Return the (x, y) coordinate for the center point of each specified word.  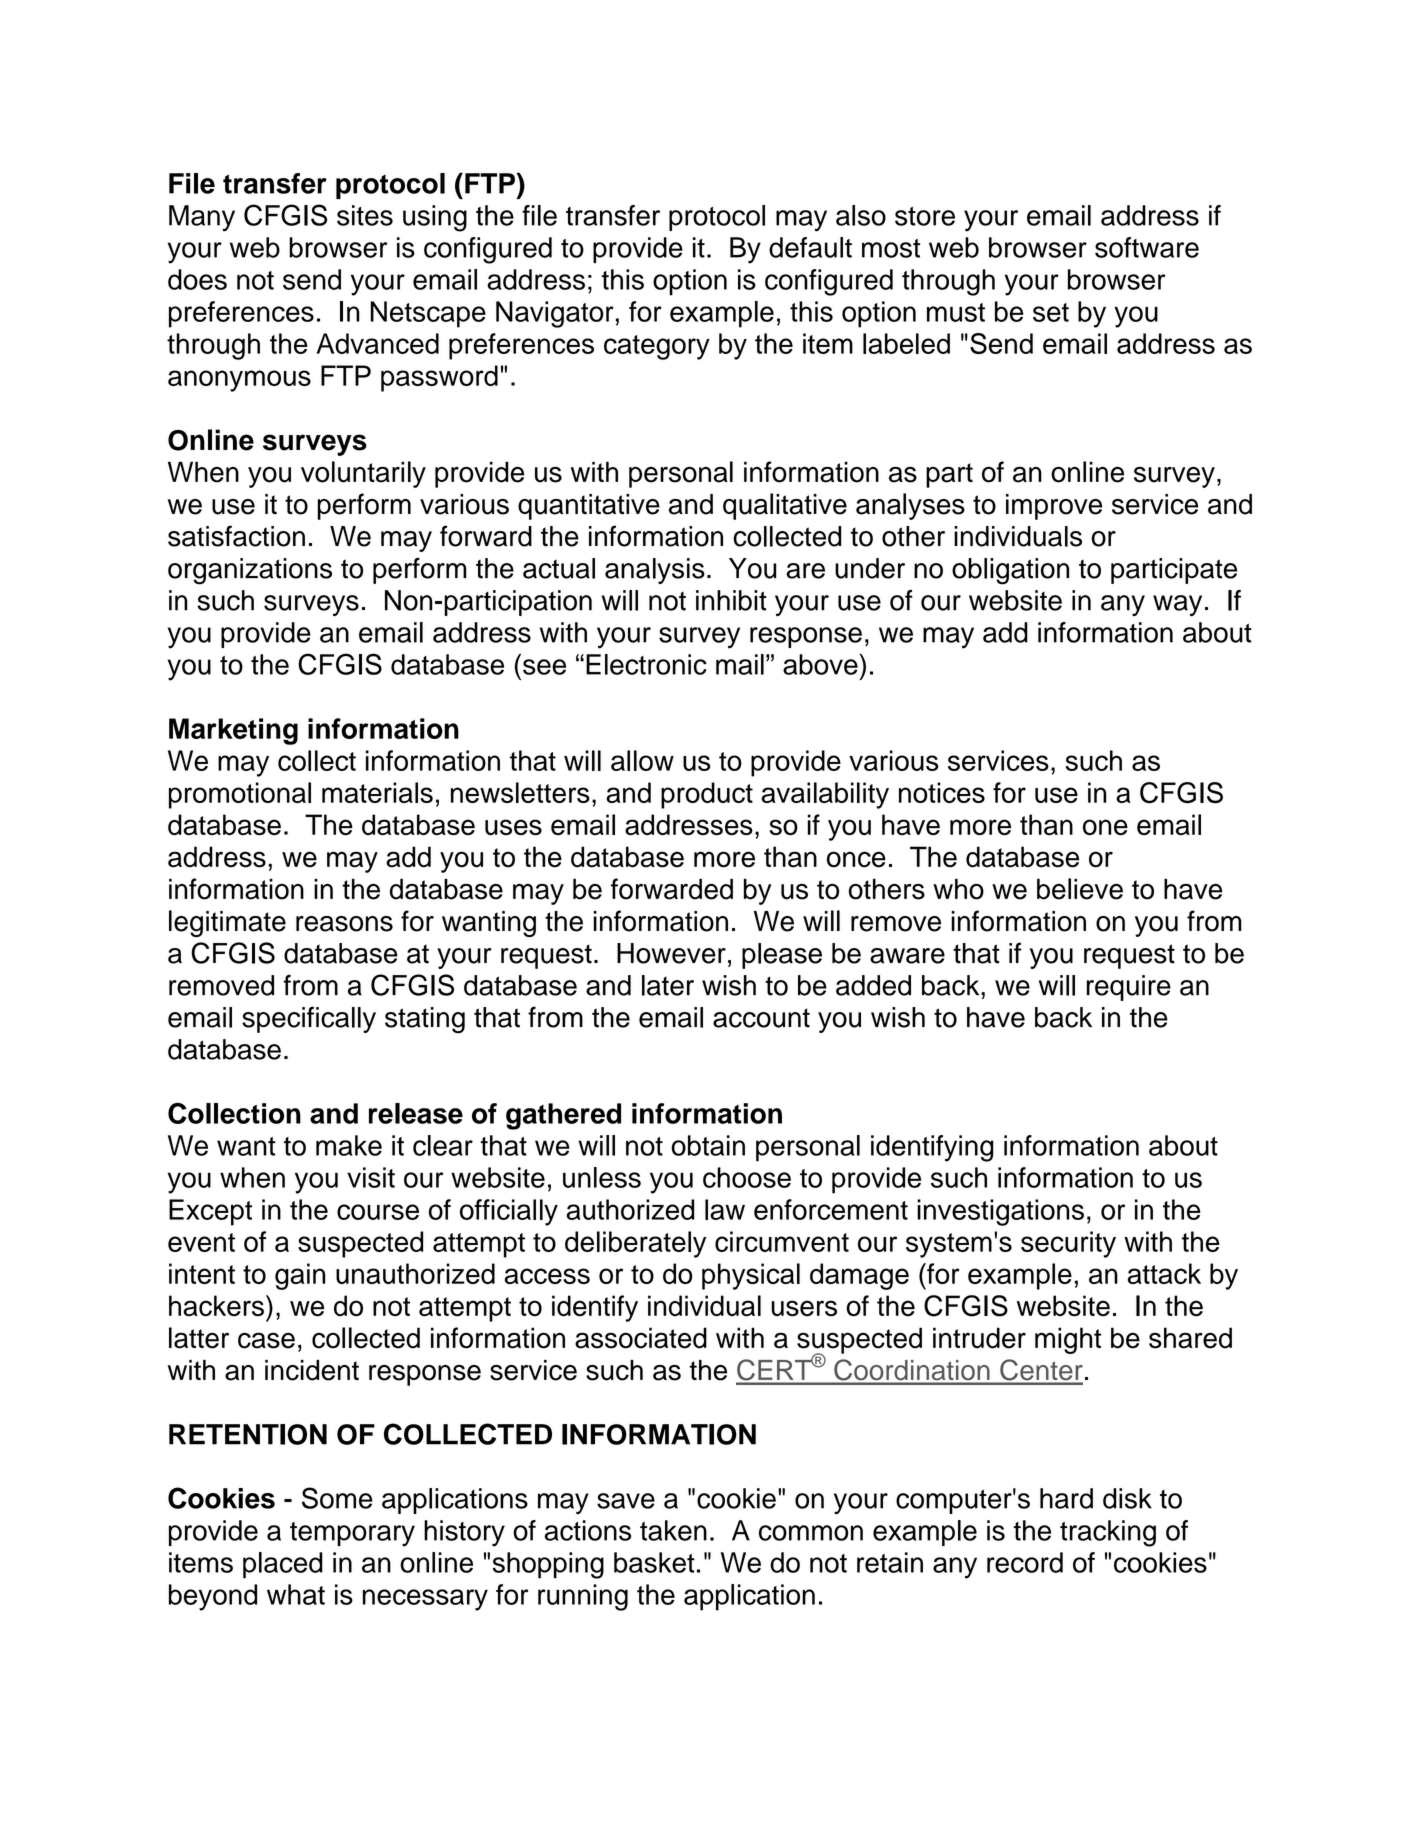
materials (377, 792)
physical (751, 1276)
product (707, 795)
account (761, 1018)
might (1068, 1340)
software (1147, 247)
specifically (309, 1019)
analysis (655, 571)
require (1129, 988)
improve (1054, 507)
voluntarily (363, 474)
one (1105, 827)
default (810, 247)
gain (300, 1276)
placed (283, 1565)
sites (365, 215)
